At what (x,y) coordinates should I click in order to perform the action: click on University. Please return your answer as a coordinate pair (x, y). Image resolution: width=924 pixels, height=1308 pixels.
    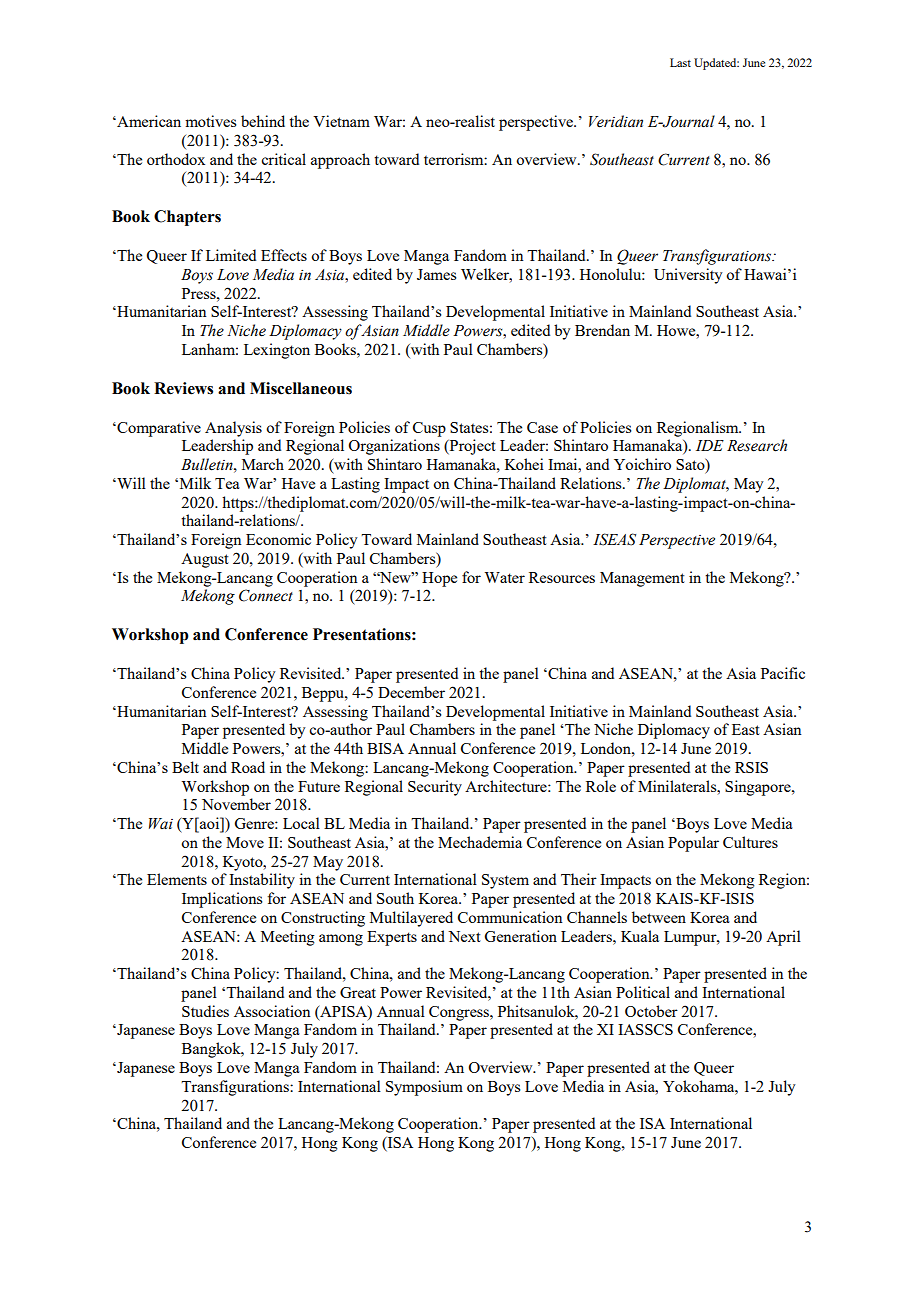
    Looking at the image, I should click on (688, 276).
